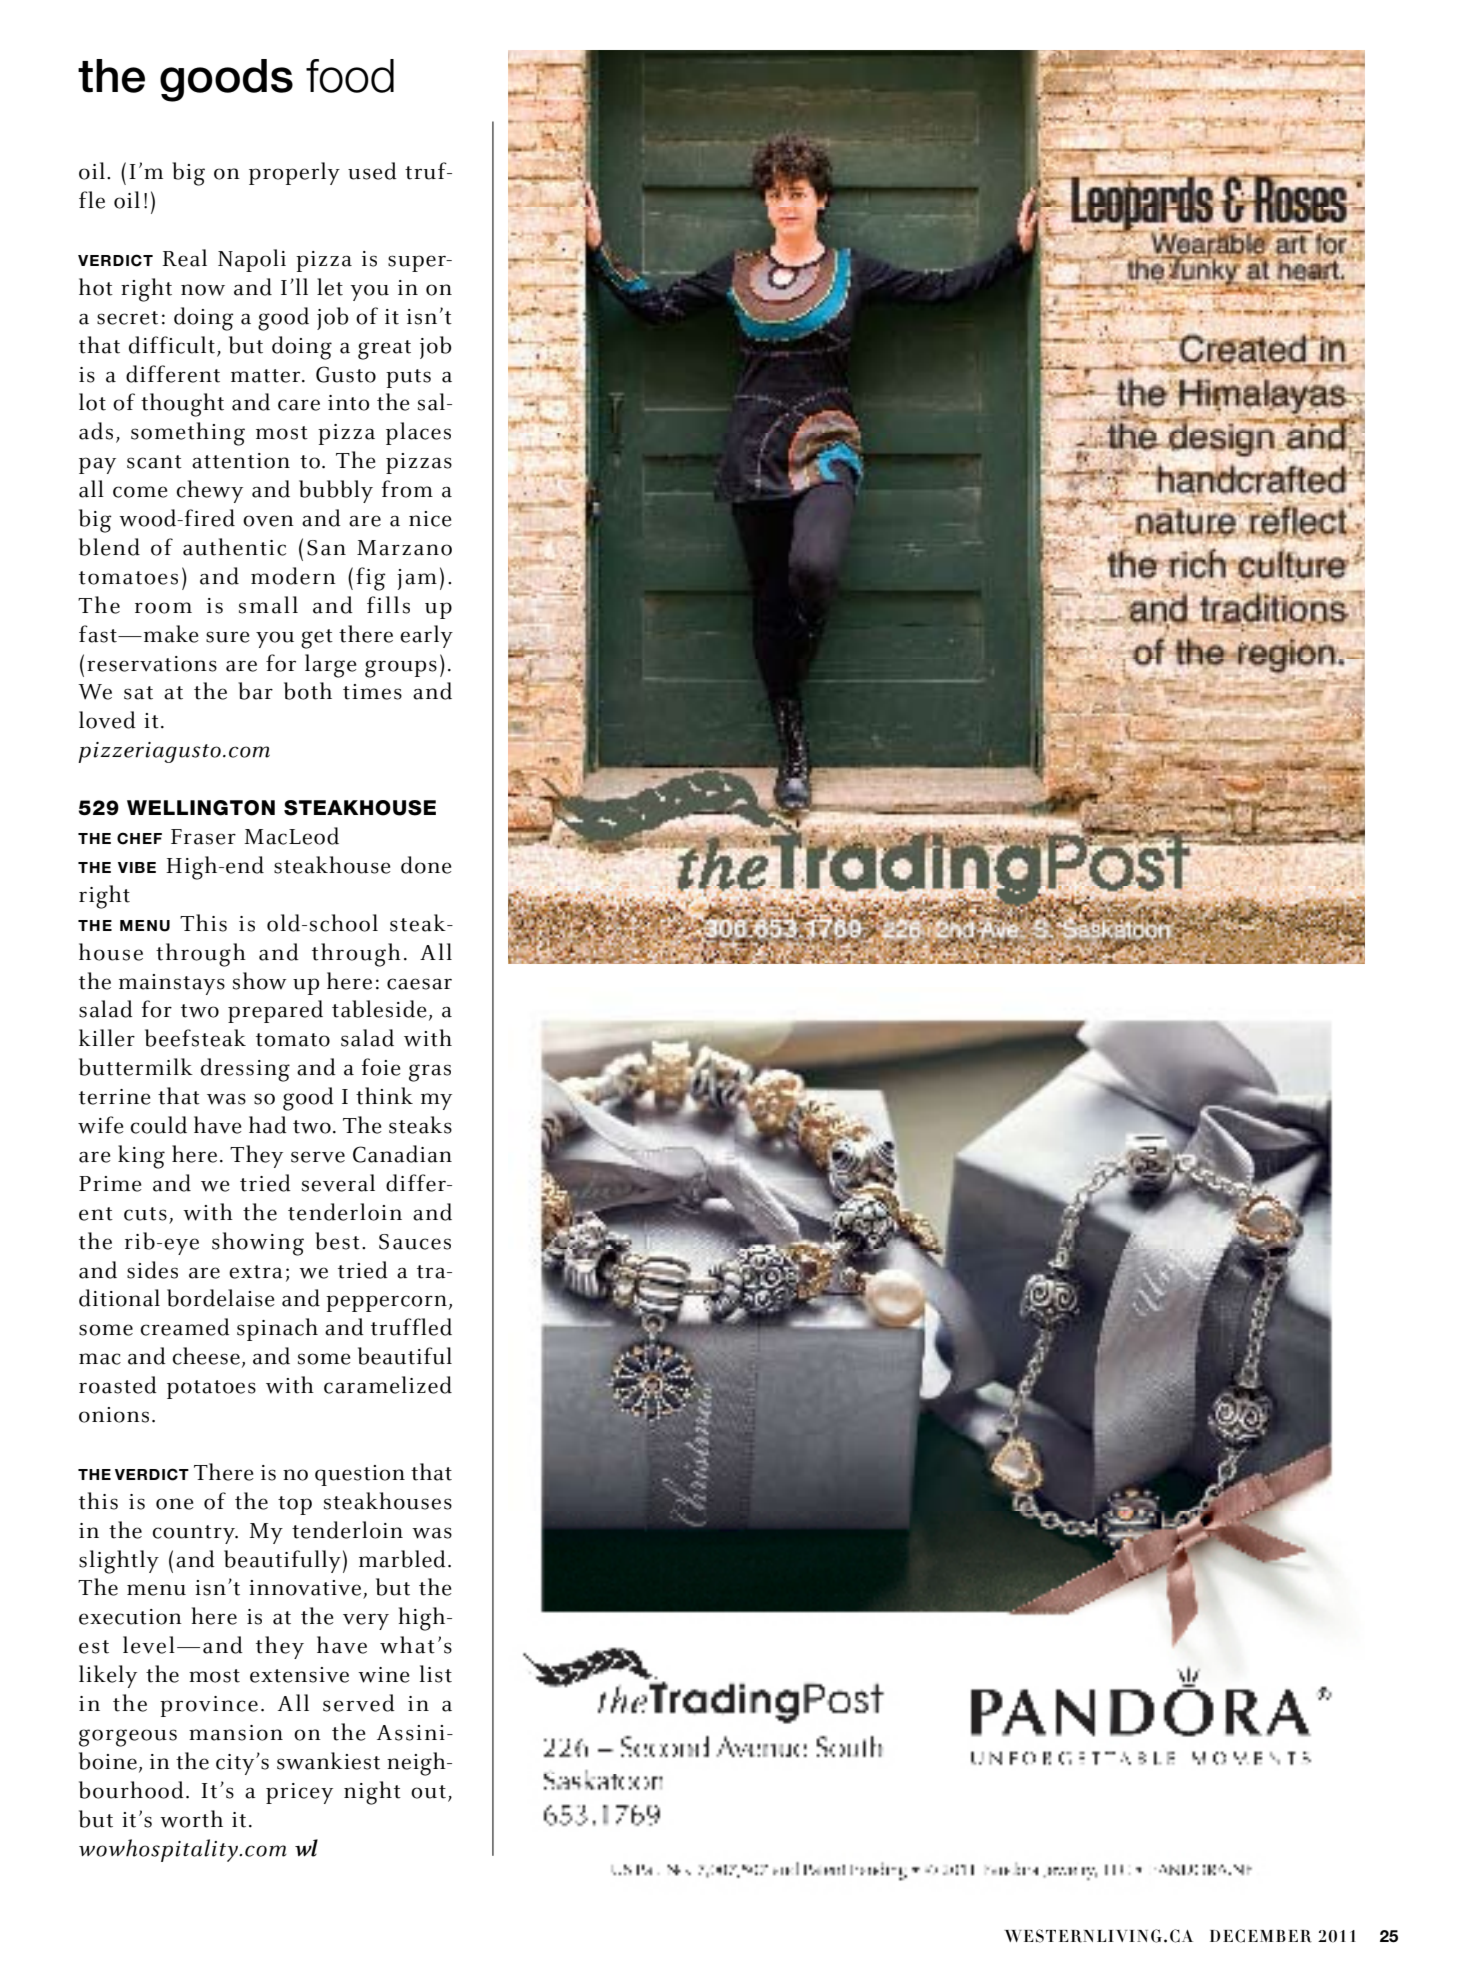  Describe the element at coordinates (419, 984) in the page. I see `caesar` at that location.
